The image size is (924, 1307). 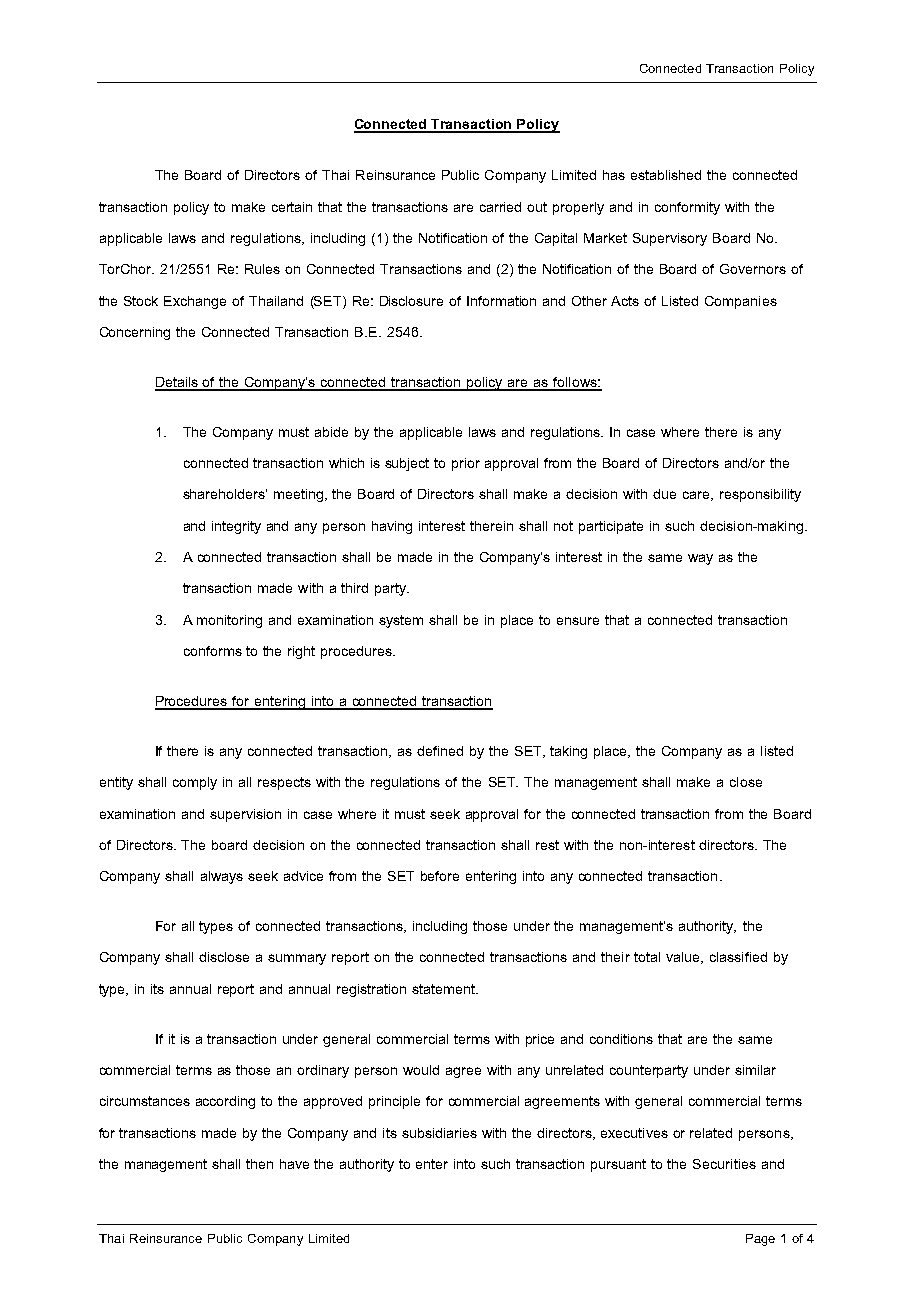 What do you see at coordinates (568, 752) in the screenshot?
I see `taking` at bounding box center [568, 752].
